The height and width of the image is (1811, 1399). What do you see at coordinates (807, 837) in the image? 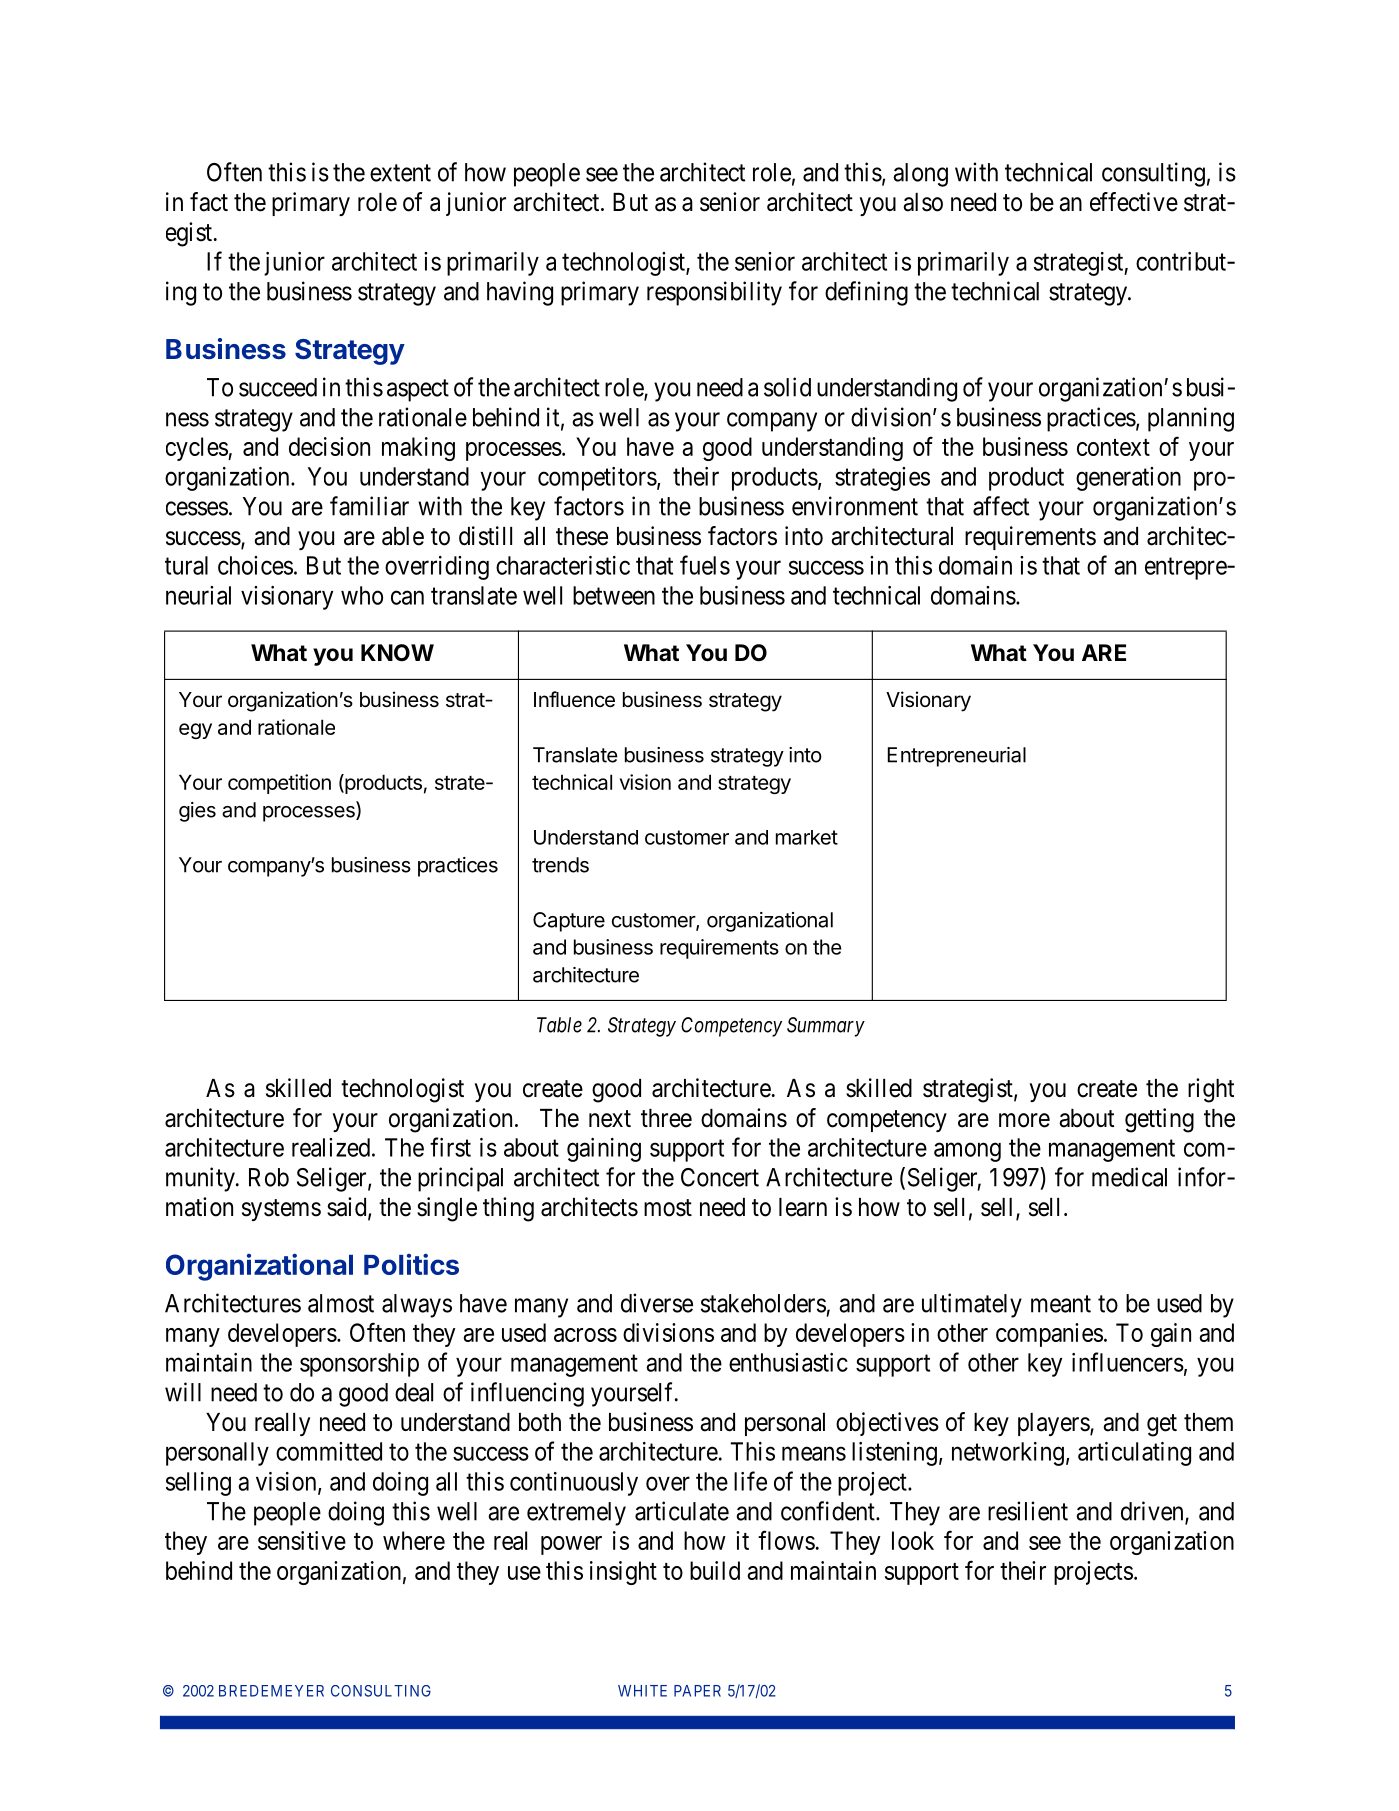
I see `market` at bounding box center [807, 837].
